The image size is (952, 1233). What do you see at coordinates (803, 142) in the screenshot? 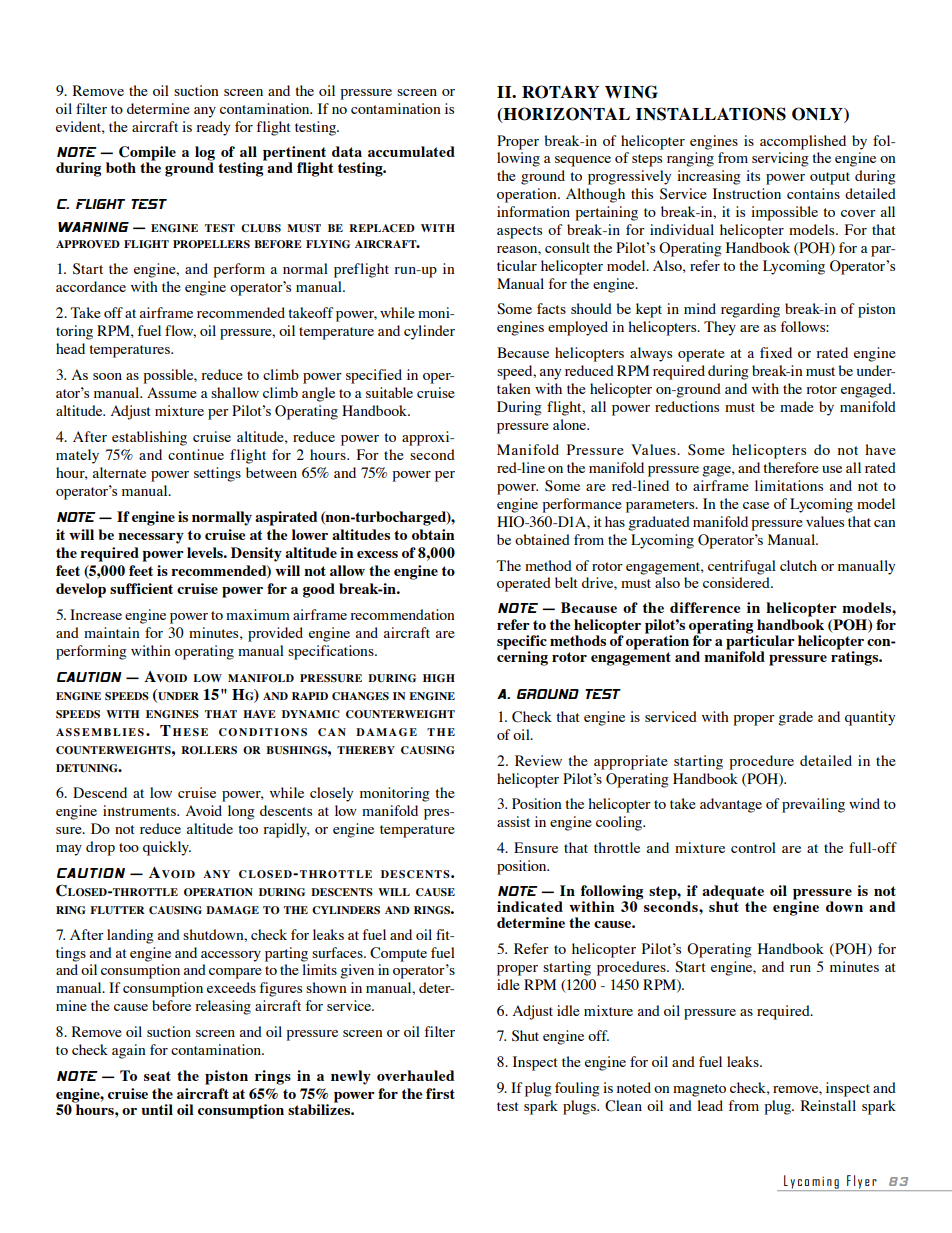
I see `accomplished` at bounding box center [803, 142].
